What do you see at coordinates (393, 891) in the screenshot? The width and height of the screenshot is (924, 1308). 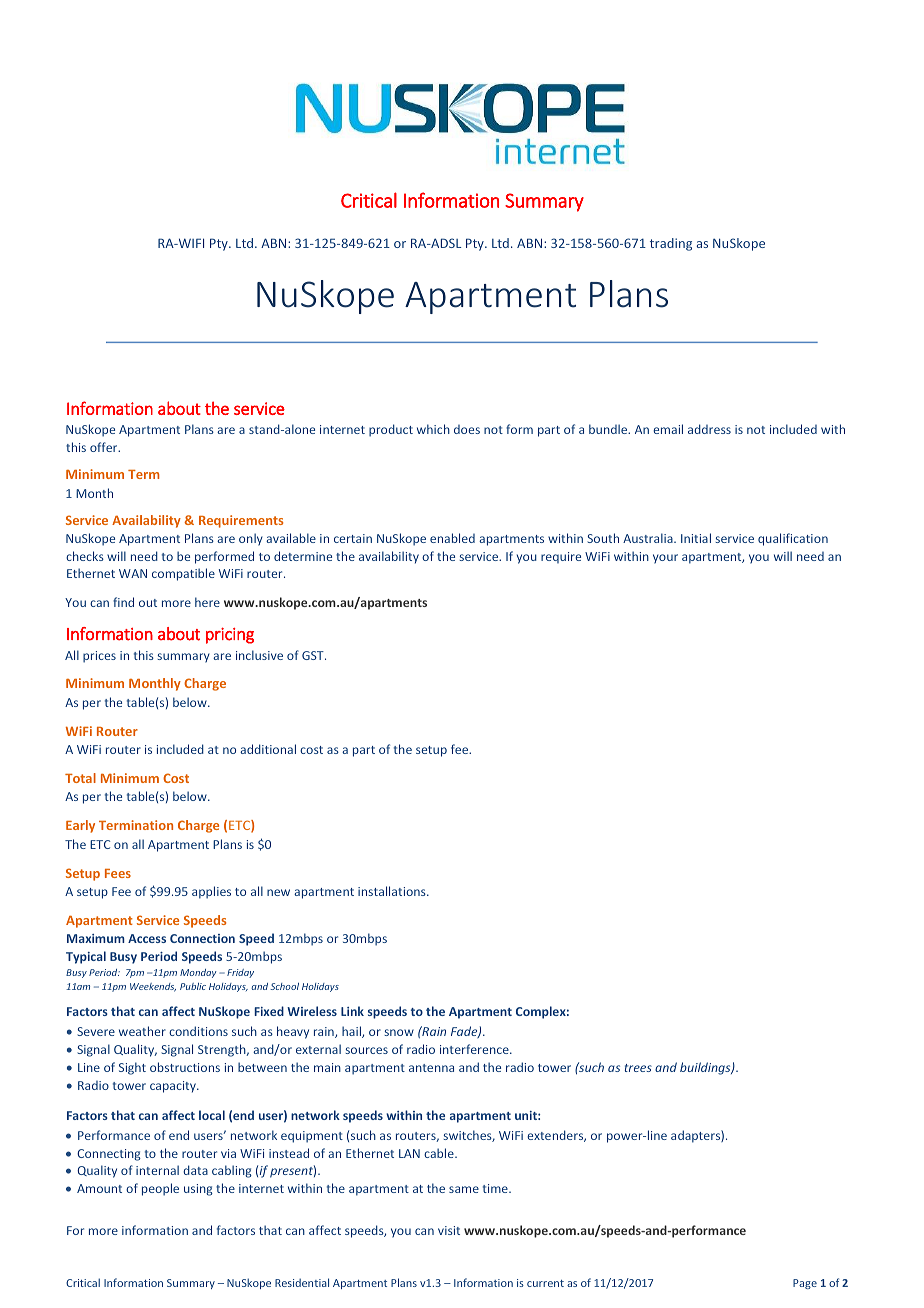 I see `installations` at bounding box center [393, 891].
